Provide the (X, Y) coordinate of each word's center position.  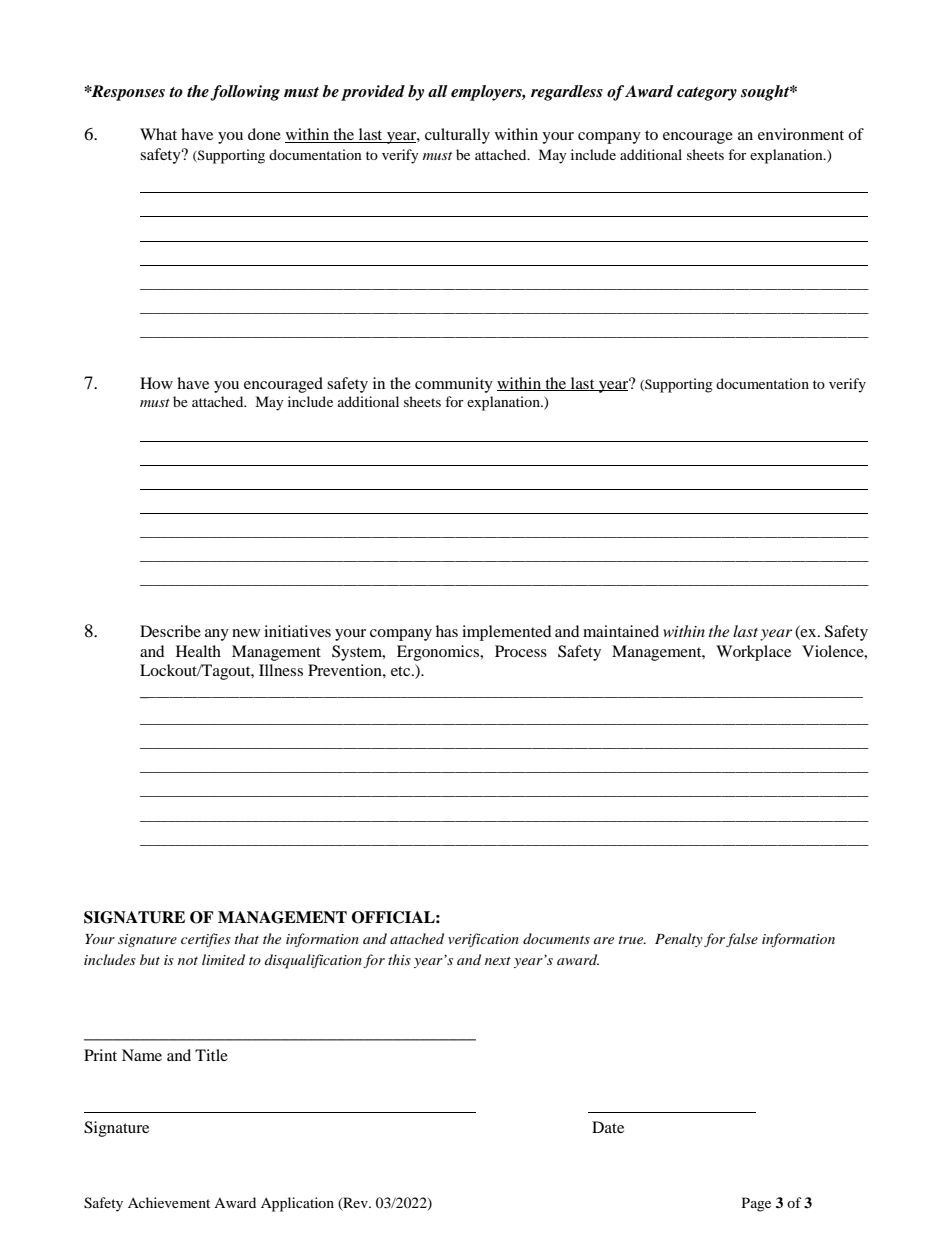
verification (483, 940)
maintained (621, 631)
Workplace (753, 653)
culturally (457, 136)
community (454, 385)
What (158, 134)
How (156, 383)
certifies (206, 940)
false (742, 940)
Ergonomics (439, 653)
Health (198, 651)
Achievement (169, 1202)
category (707, 94)
